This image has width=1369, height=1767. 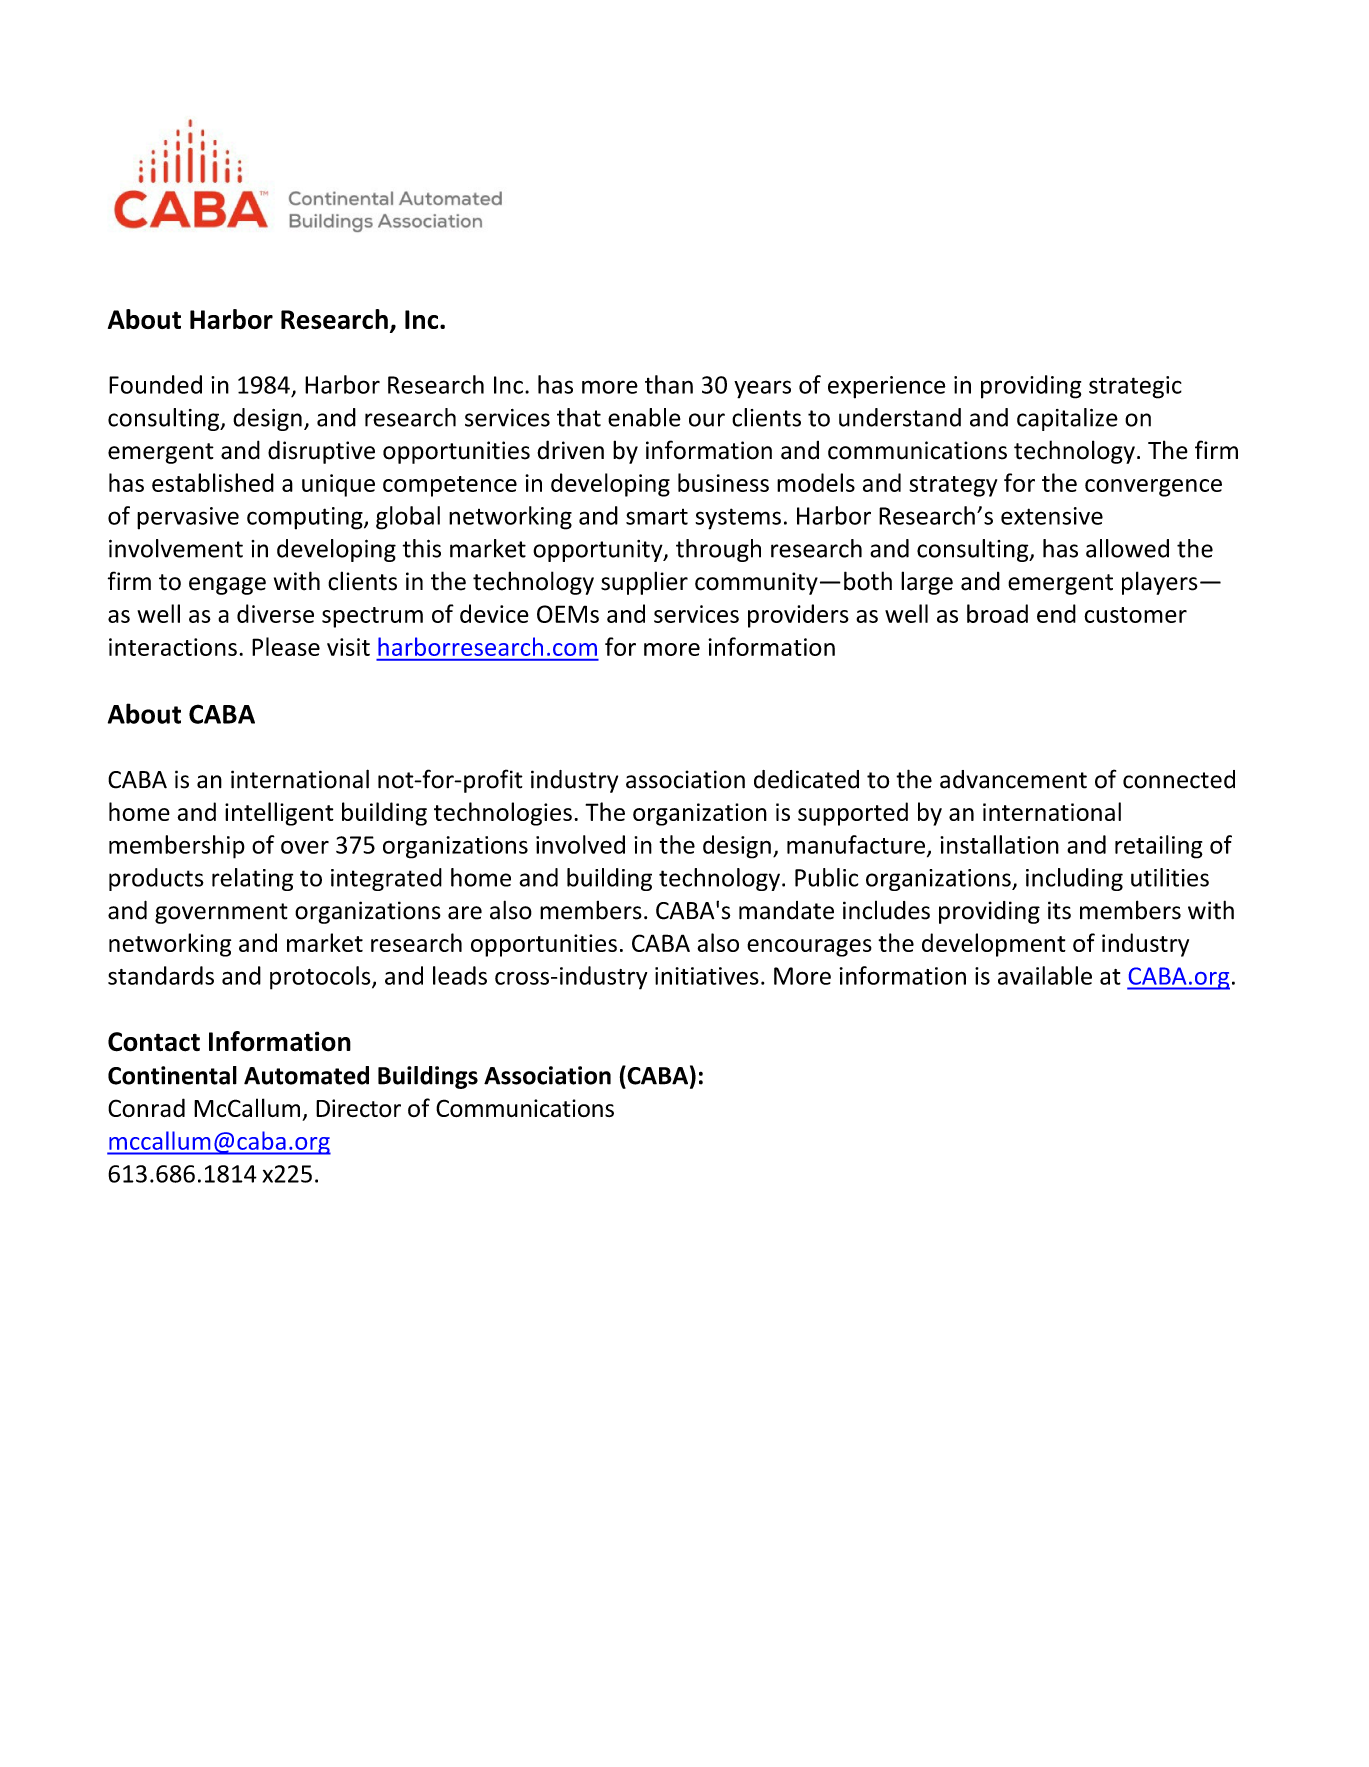 What do you see at coordinates (1056, 613) in the image?
I see `end` at bounding box center [1056, 613].
